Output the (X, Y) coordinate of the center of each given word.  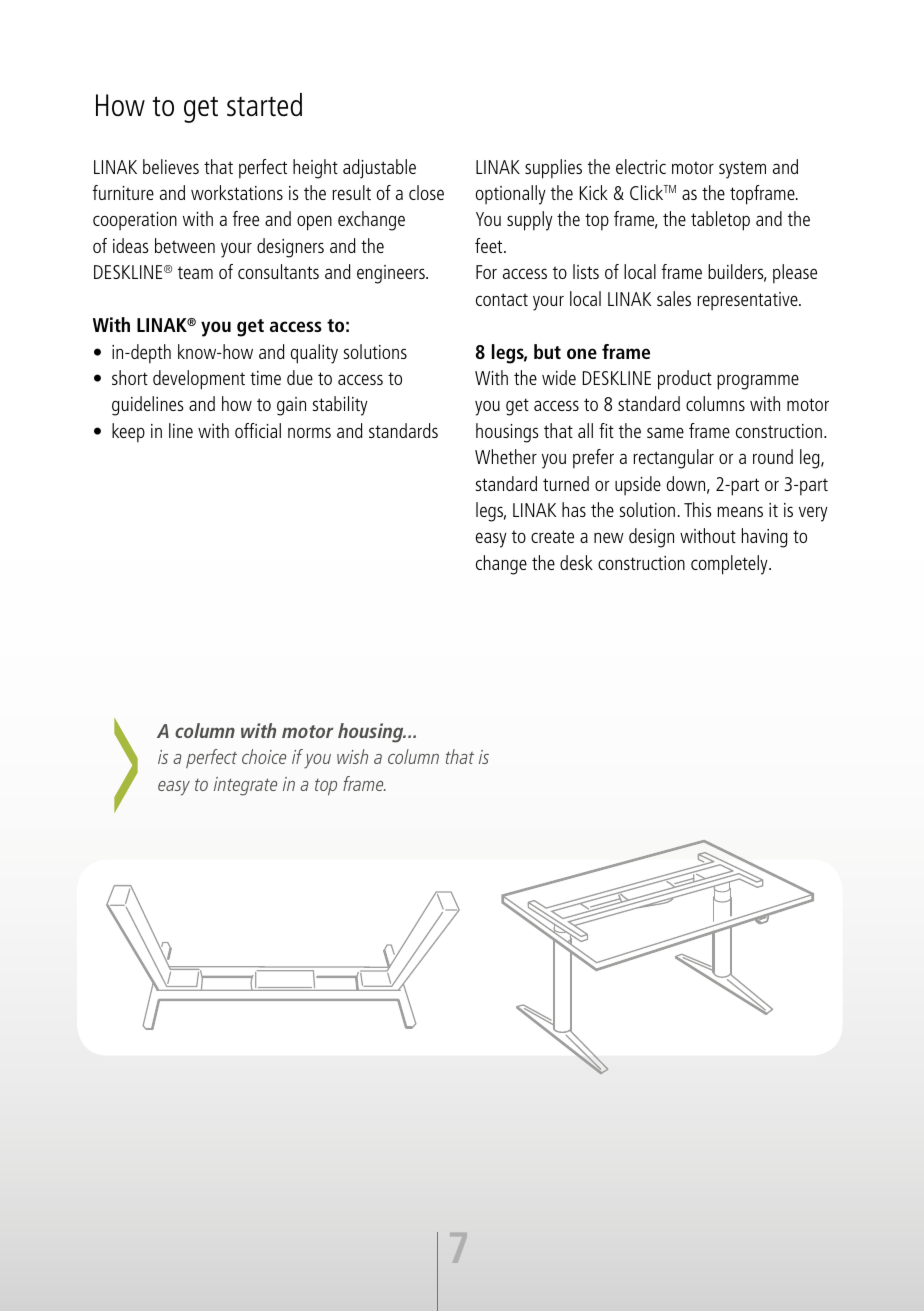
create (552, 536)
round (773, 456)
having (765, 538)
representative (748, 301)
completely (730, 565)
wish (352, 756)
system (742, 170)
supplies (553, 169)
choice (264, 756)
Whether (506, 456)
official (258, 430)
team (195, 272)
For (486, 272)
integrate (245, 786)
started (264, 104)
